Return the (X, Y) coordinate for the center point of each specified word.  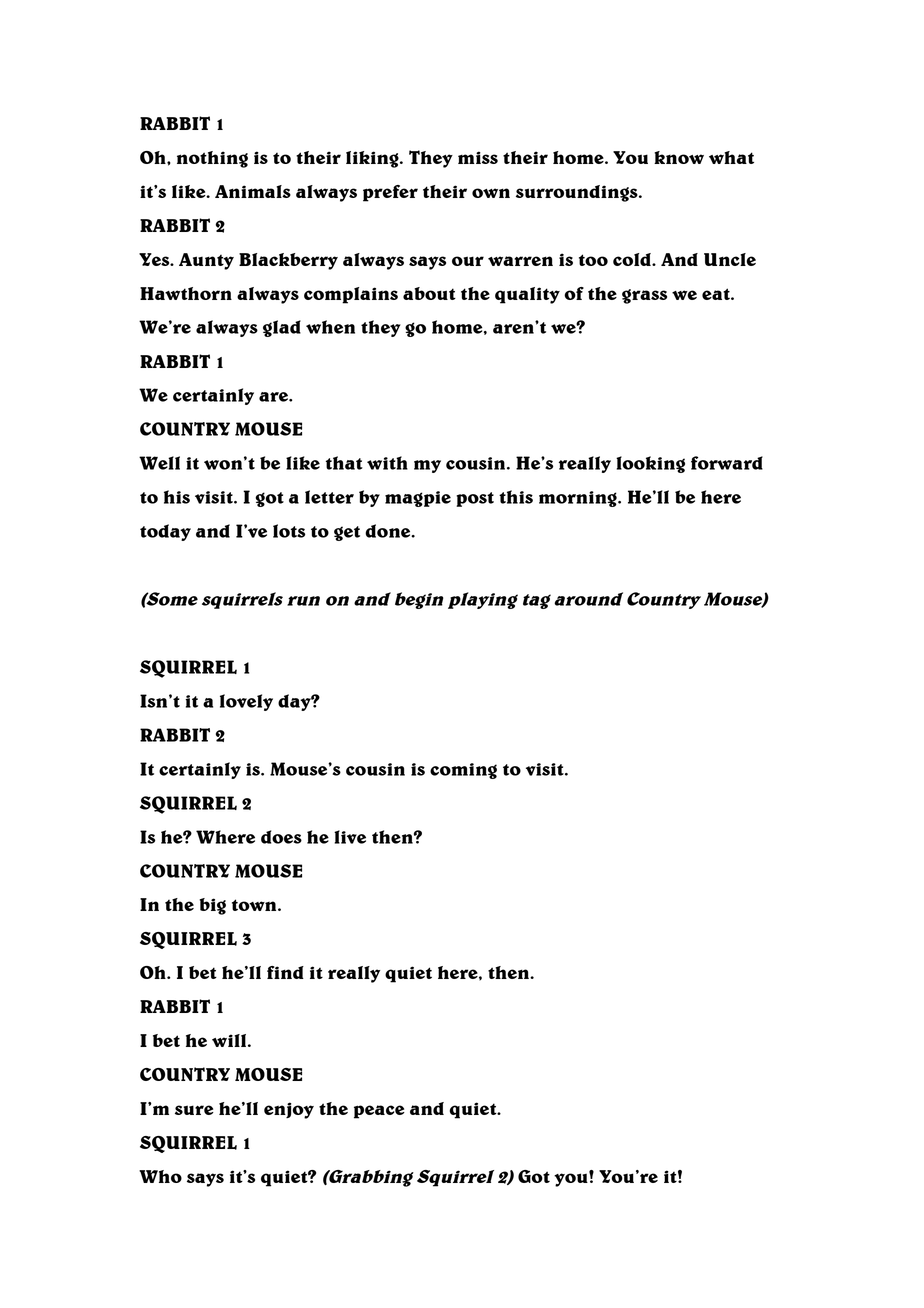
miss (478, 157)
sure (194, 1110)
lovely (246, 702)
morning (579, 499)
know (679, 157)
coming (463, 771)
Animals (253, 191)
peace (379, 1112)
